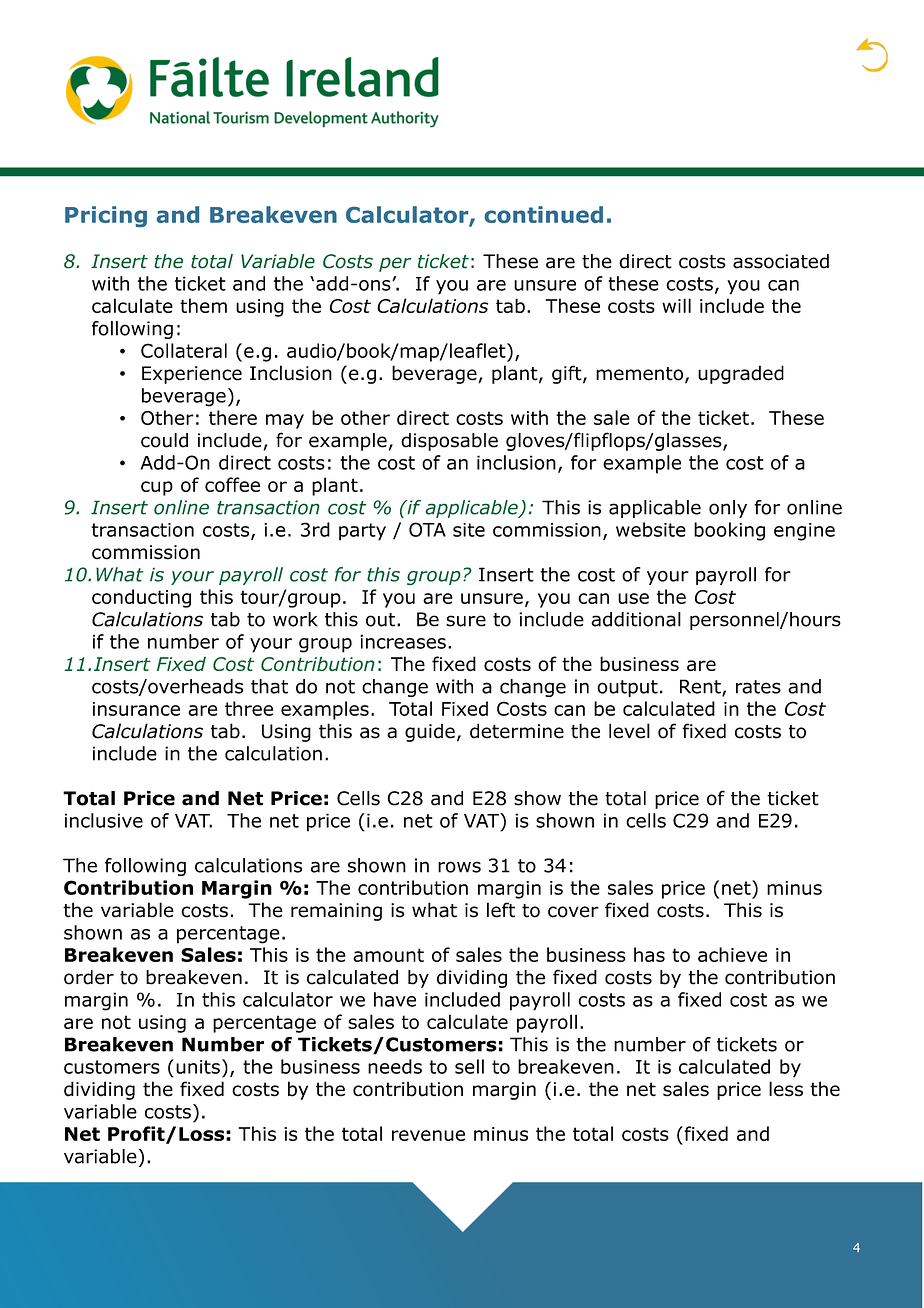  Describe the element at coordinates (701, 687) in the image. I see `Rent` at that location.
